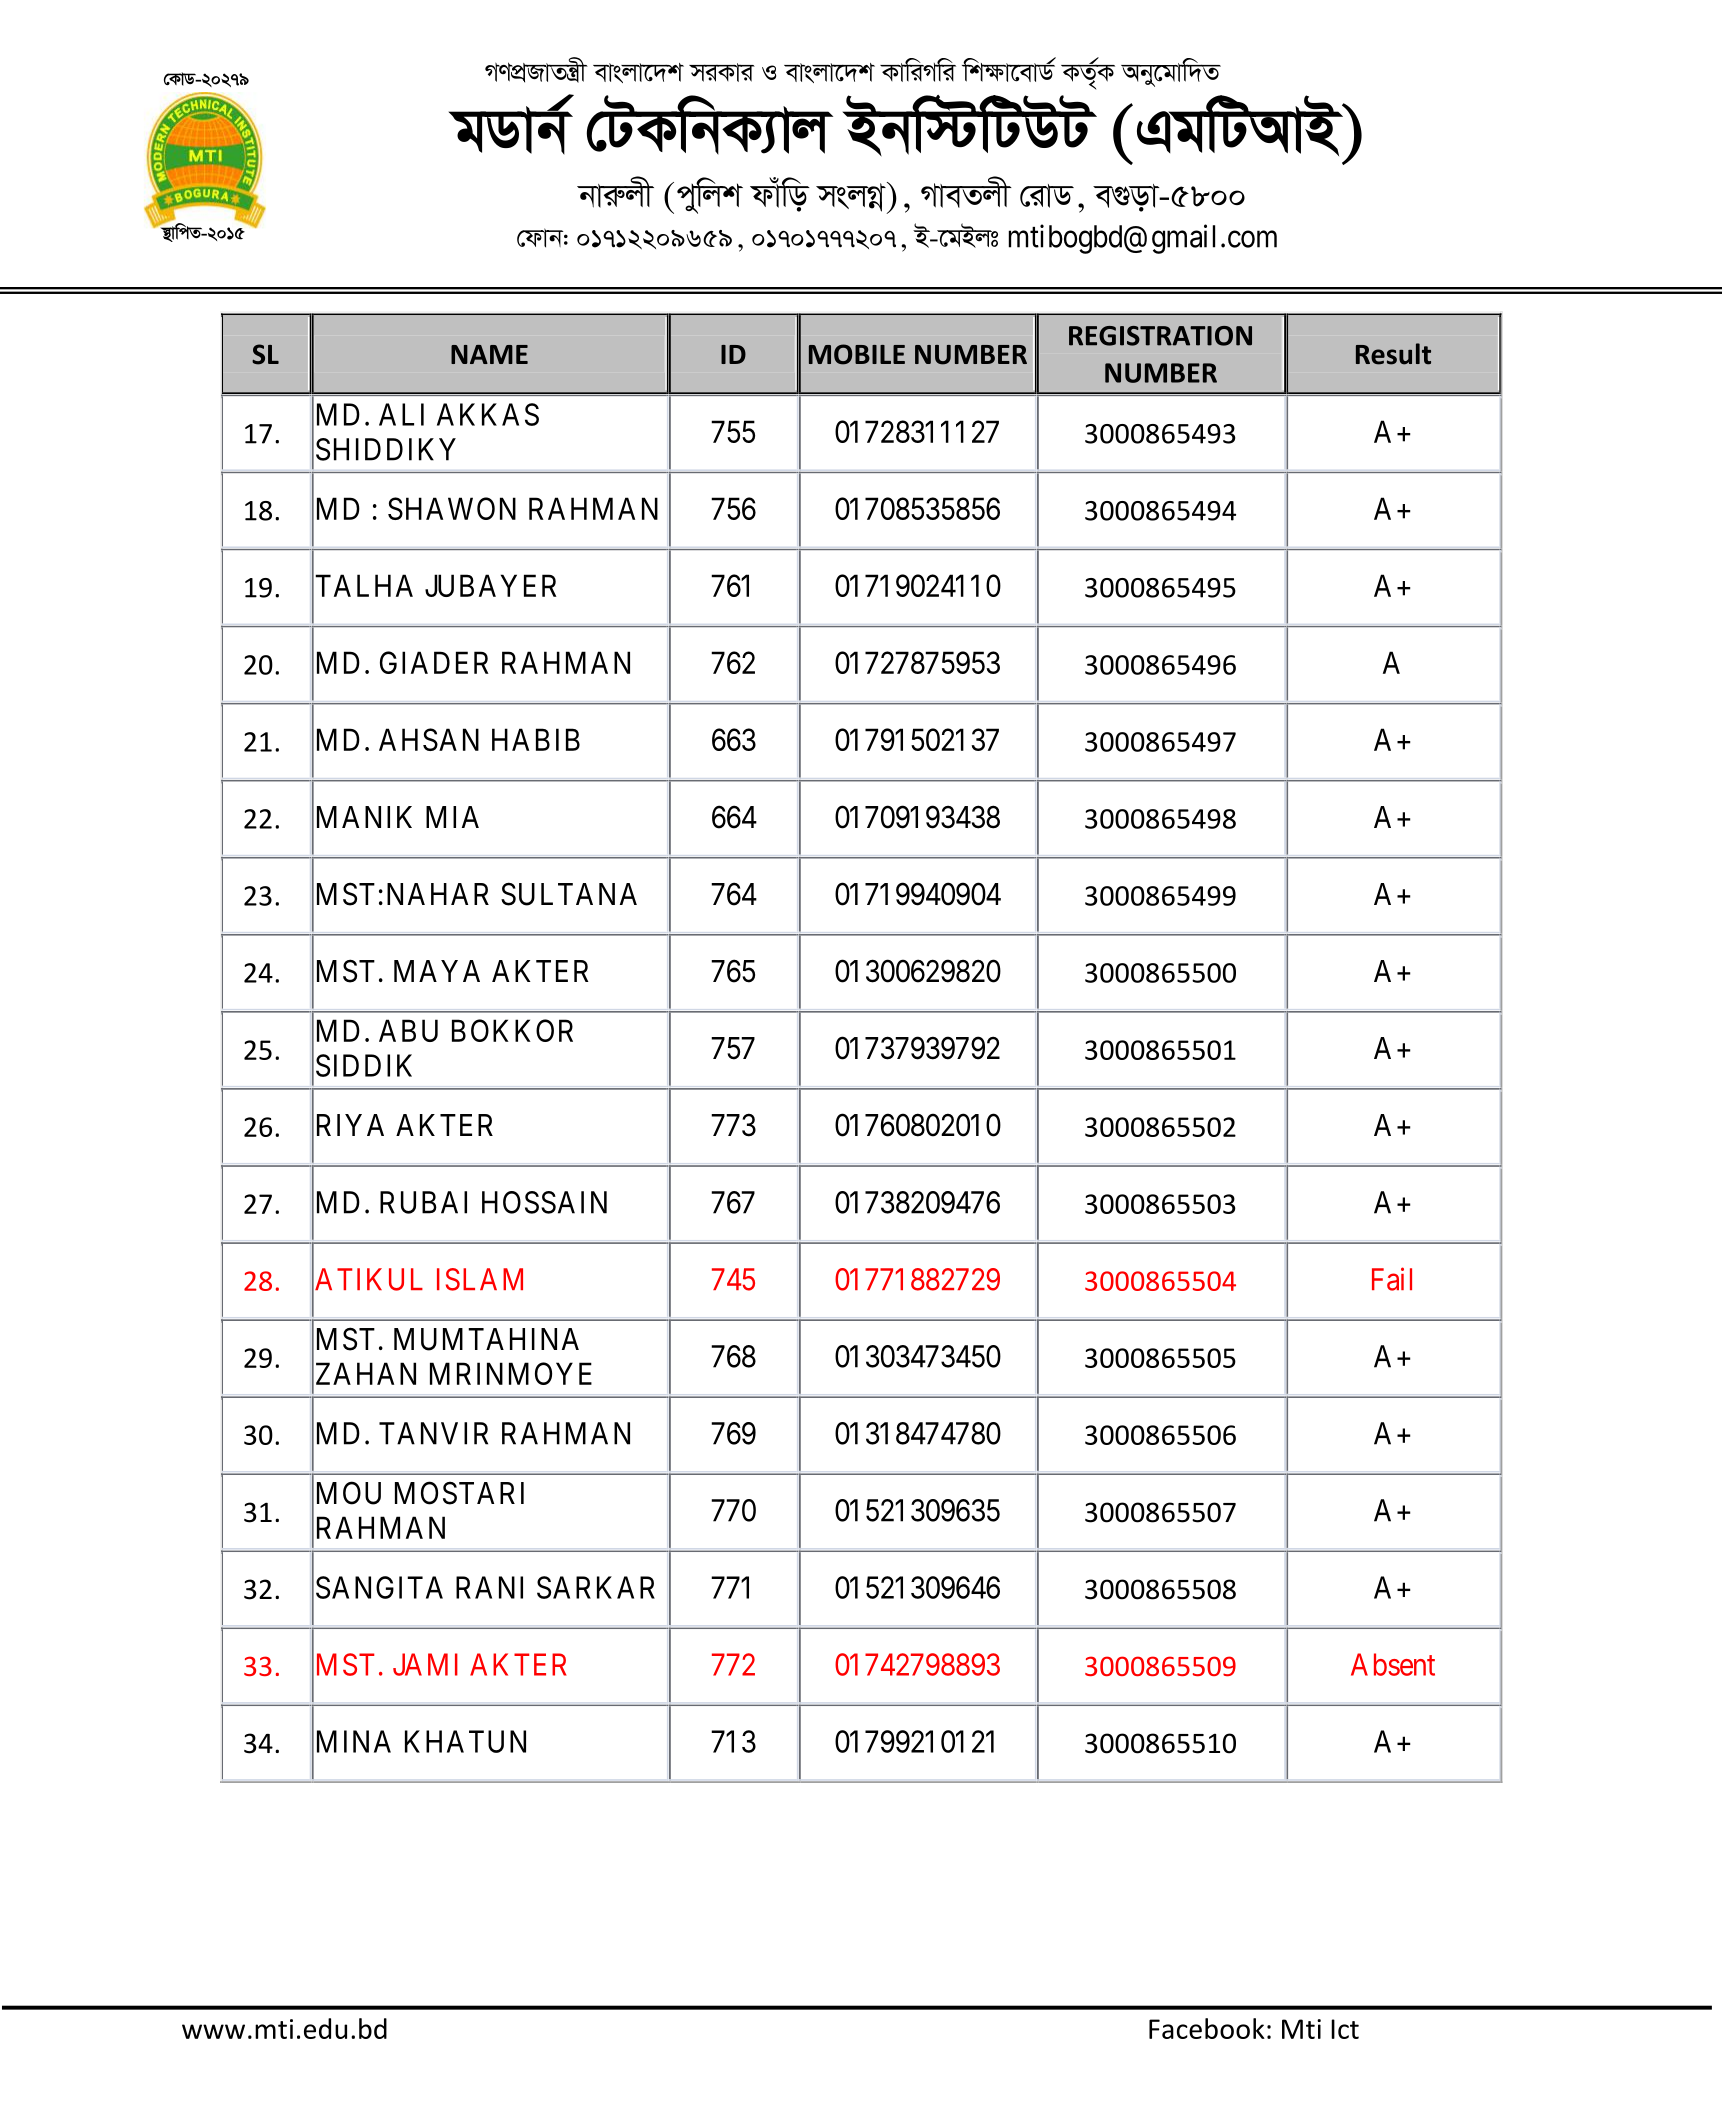 This screenshot has width=1722, height=2119. Describe the element at coordinates (596, 1587) in the screenshot. I see `SARKAR` at that location.
